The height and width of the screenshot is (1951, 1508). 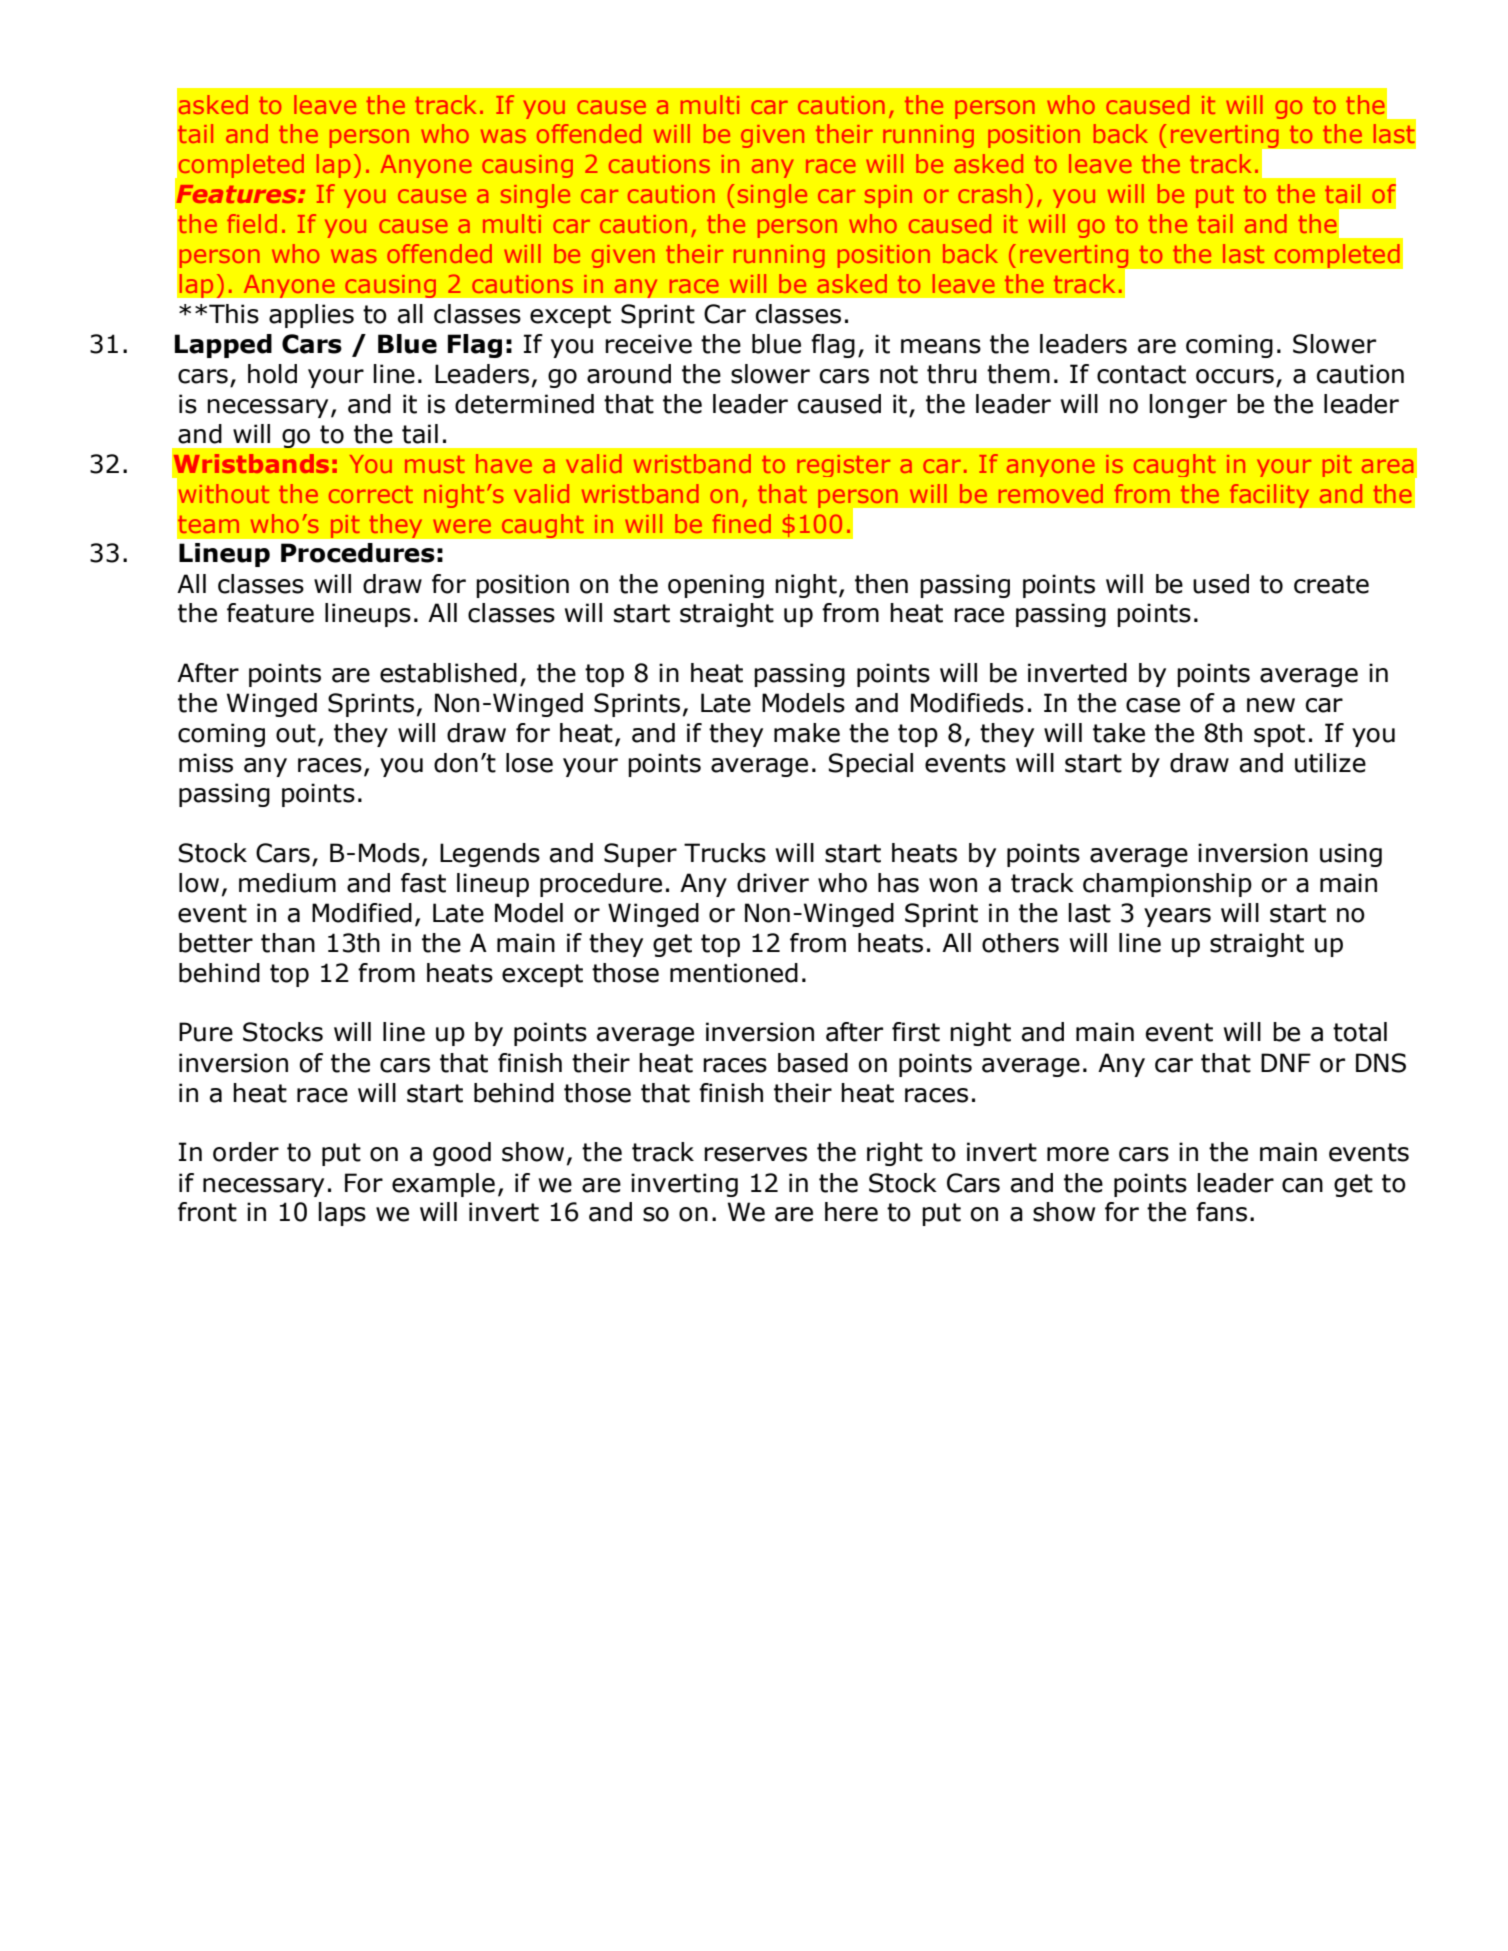 What do you see at coordinates (287, 883) in the screenshot?
I see `medium` at bounding box center [287, 883].
